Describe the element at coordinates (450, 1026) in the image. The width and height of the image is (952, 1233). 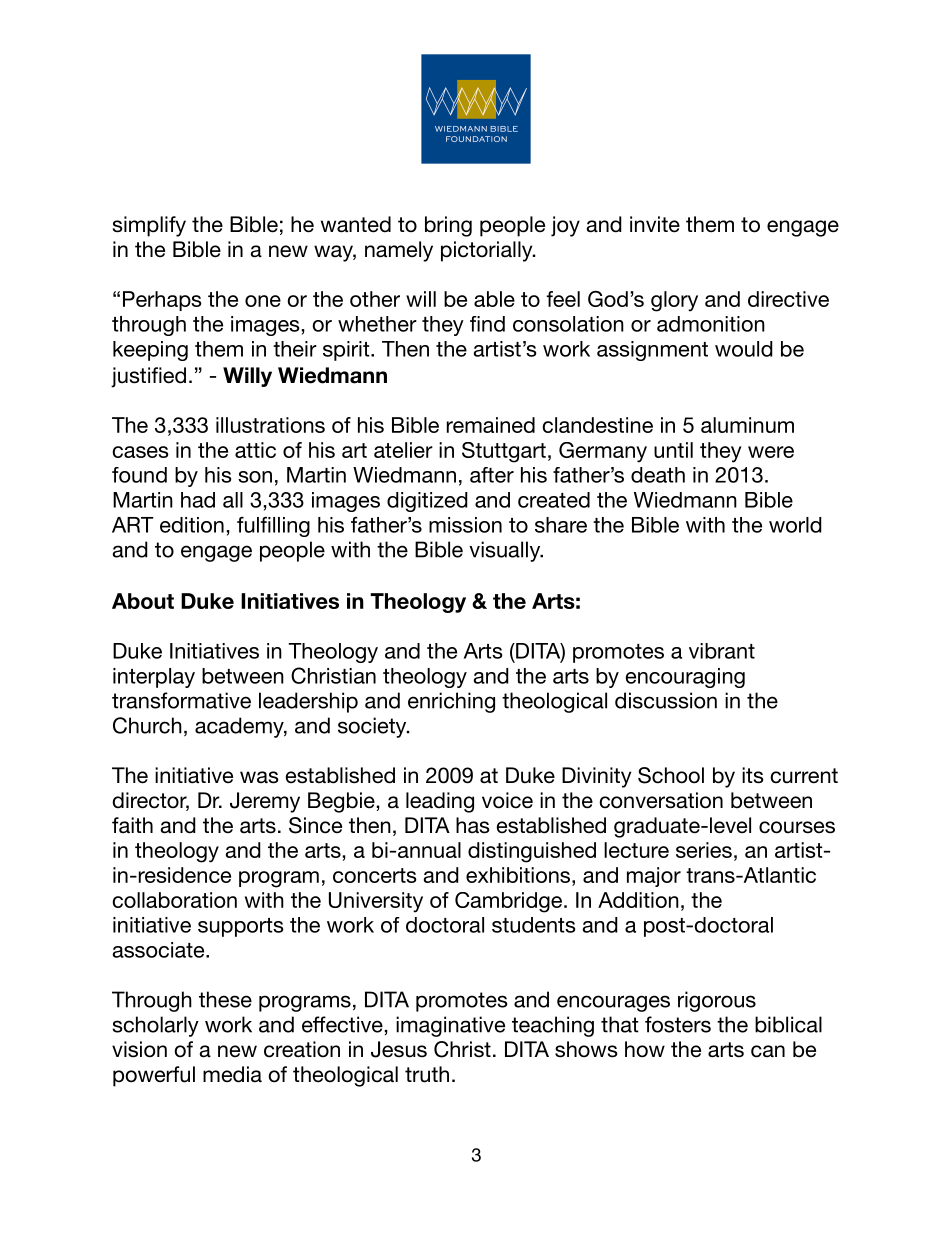
I see `imaginative` at that location.
